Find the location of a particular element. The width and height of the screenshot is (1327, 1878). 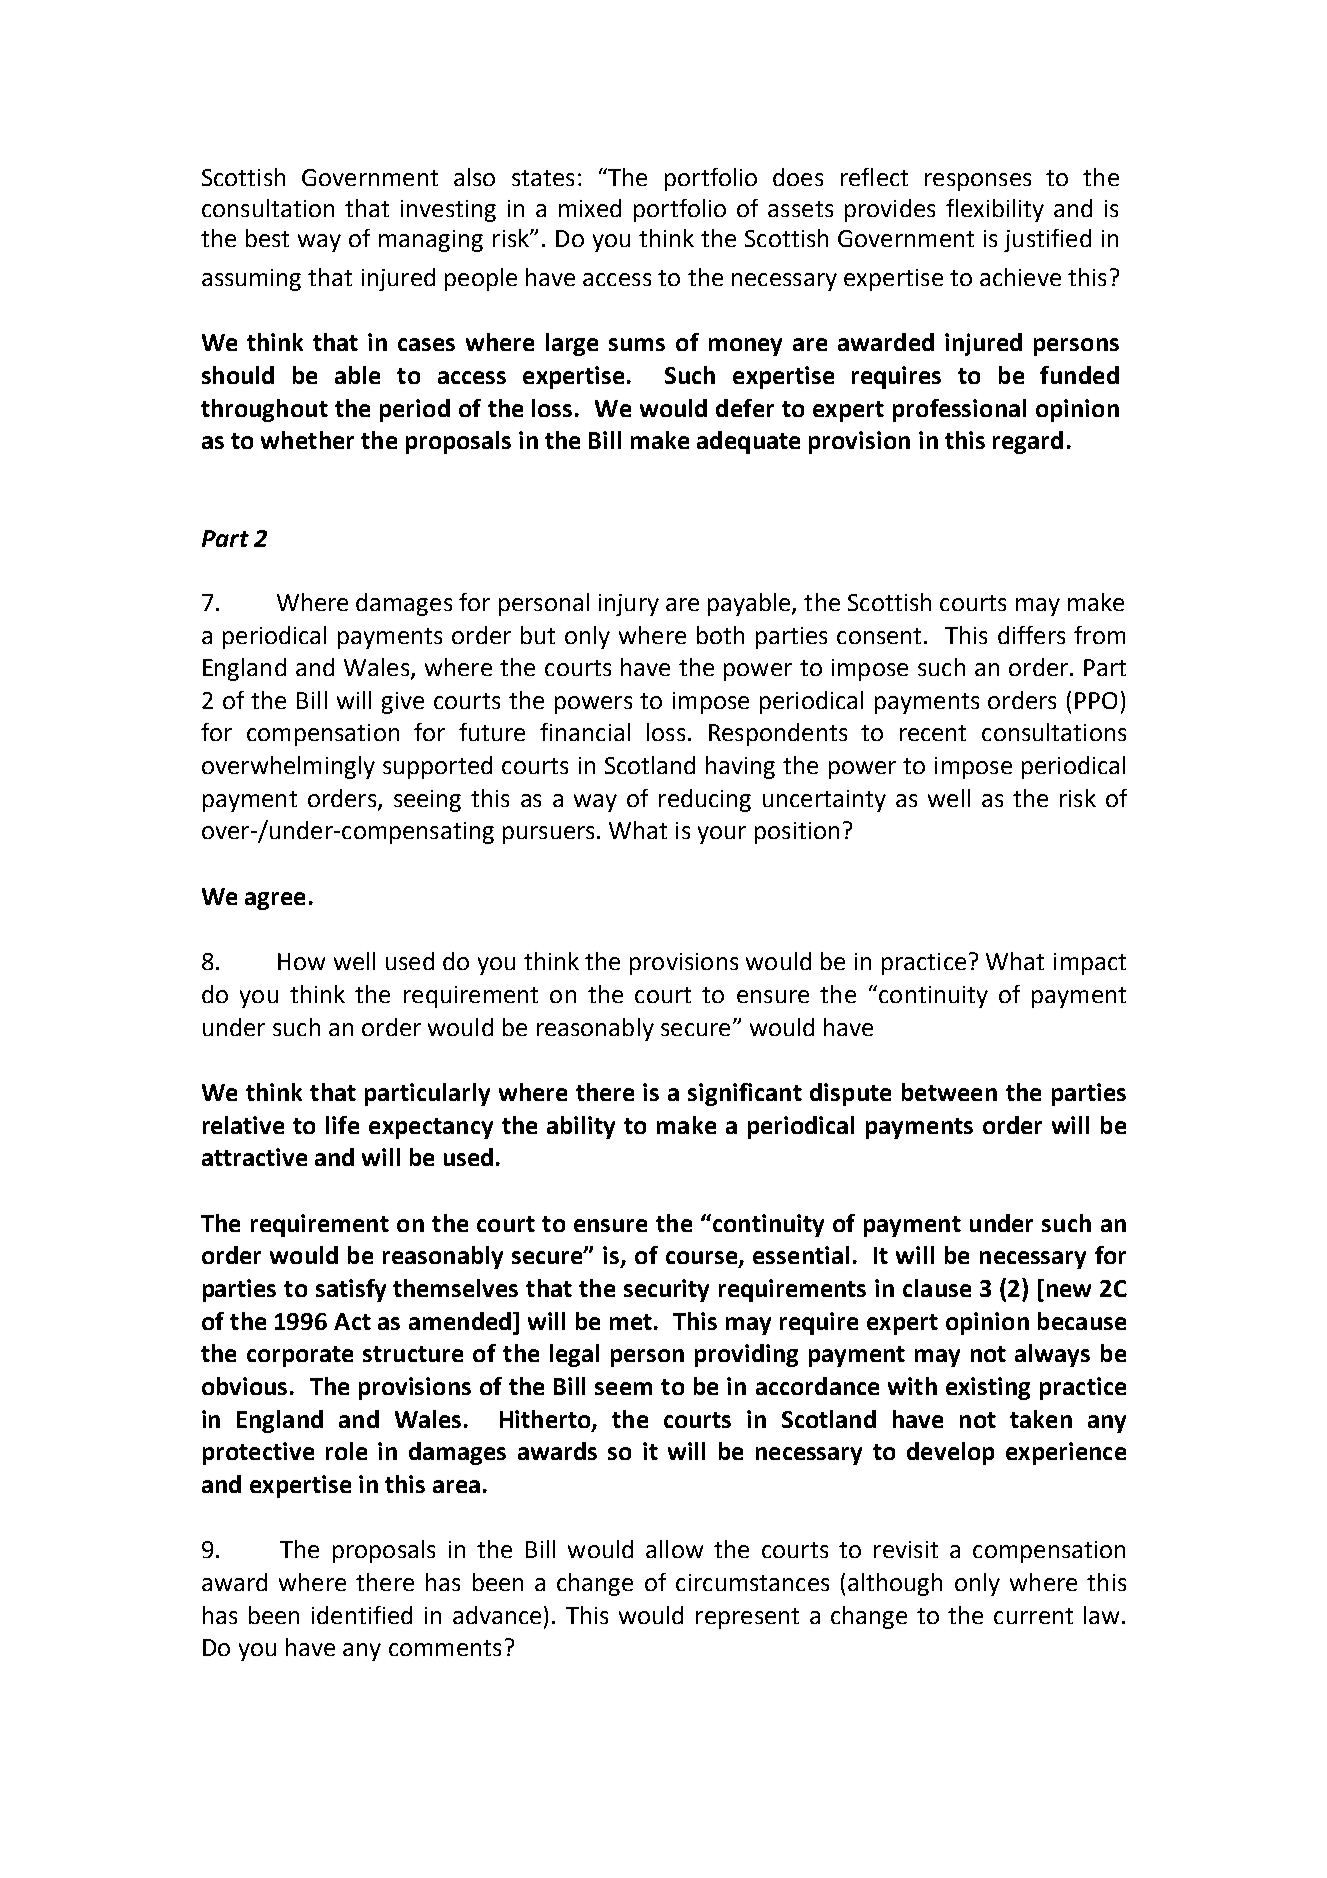

life is located at coordinates (342, 1125).
